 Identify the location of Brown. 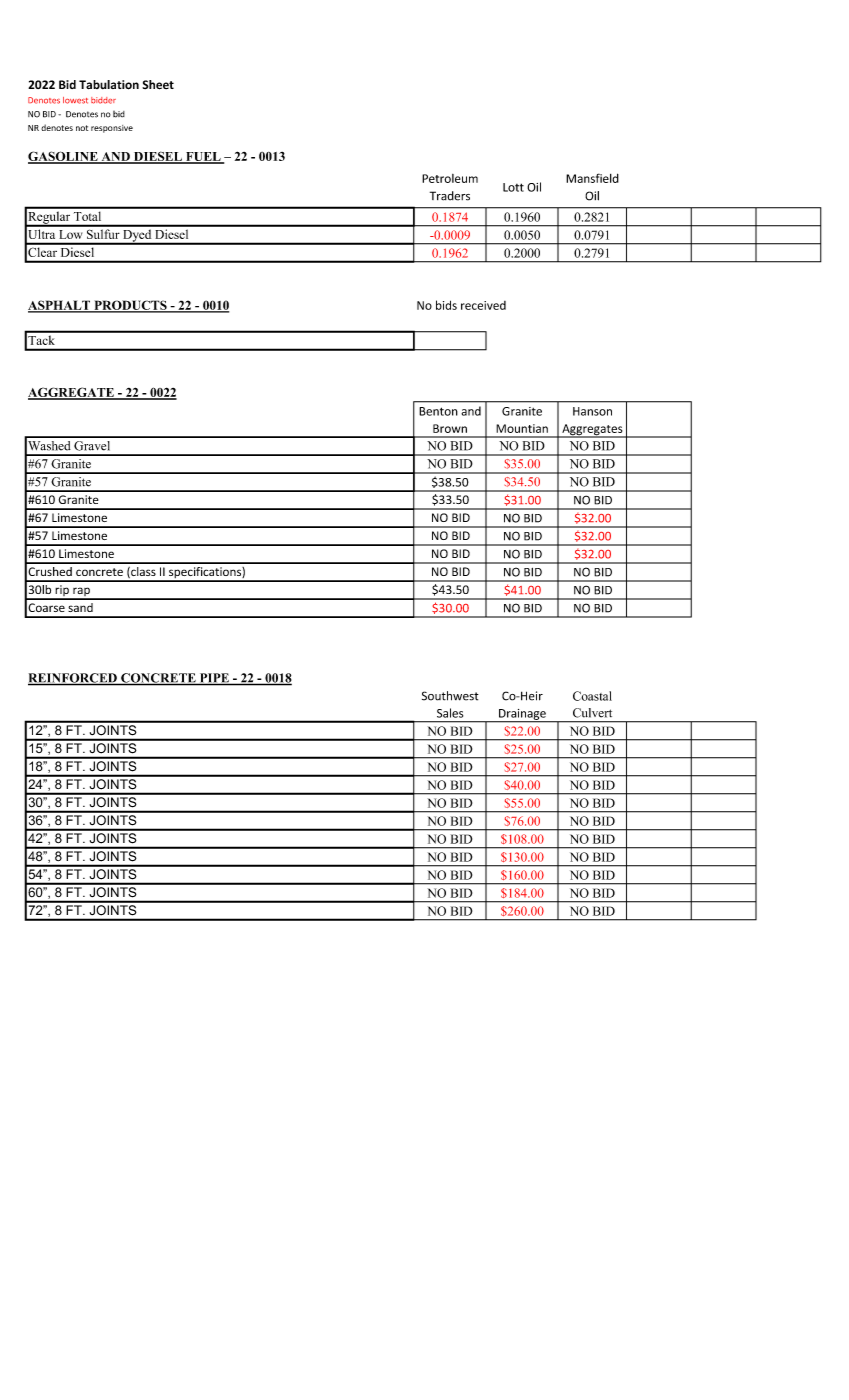
(450, 428).
